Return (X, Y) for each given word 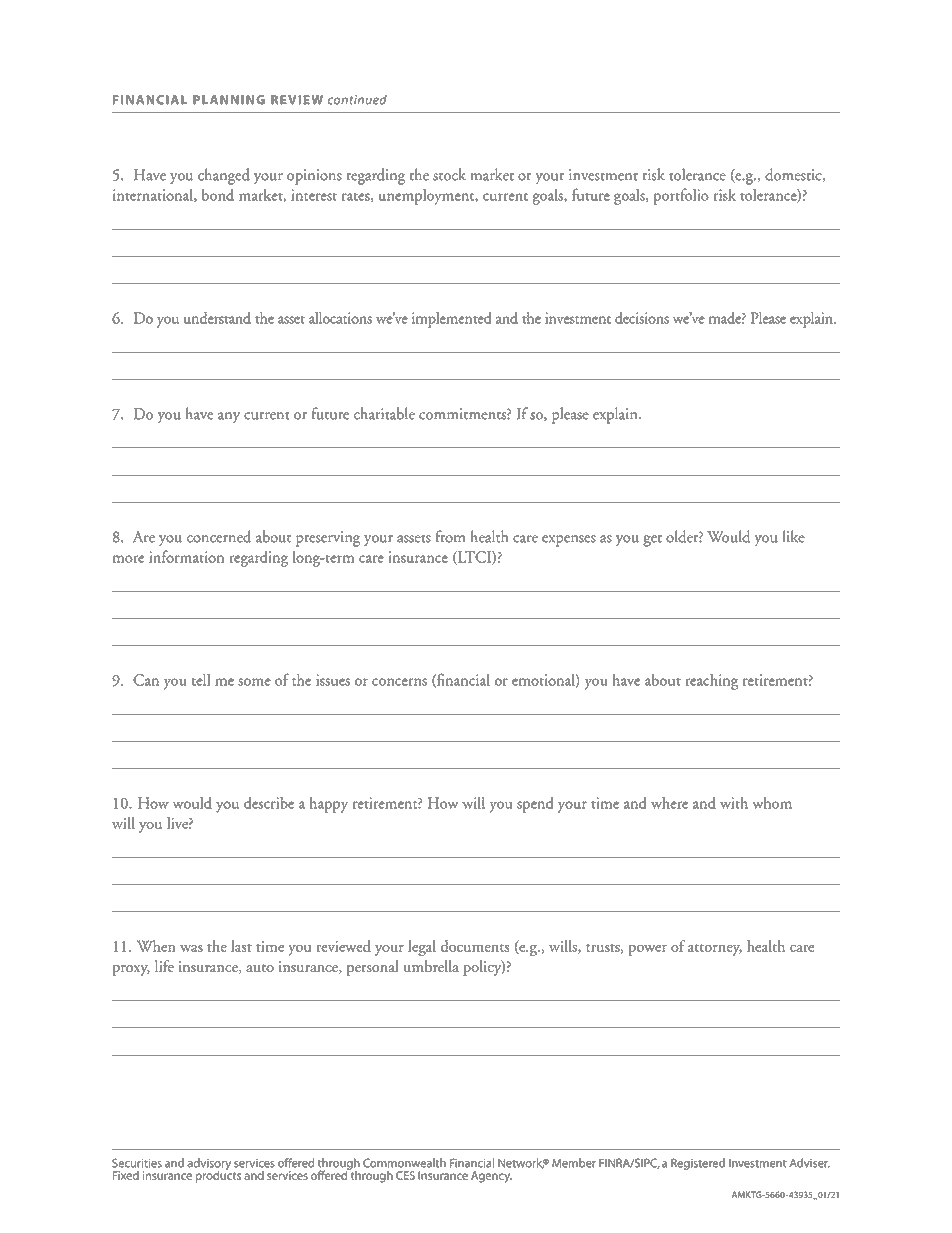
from (450, 536)
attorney (715, 950)
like (794, 536)
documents (474, 946)
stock (449, 174)
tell (201, 680)
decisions (642, 318)
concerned (219, 536)
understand (217, 318)
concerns (399, 682)
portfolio (681, 196)
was (191, 948)
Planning (229, 100)
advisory (209, 1165)
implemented (451, 320)
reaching (711, 682)
